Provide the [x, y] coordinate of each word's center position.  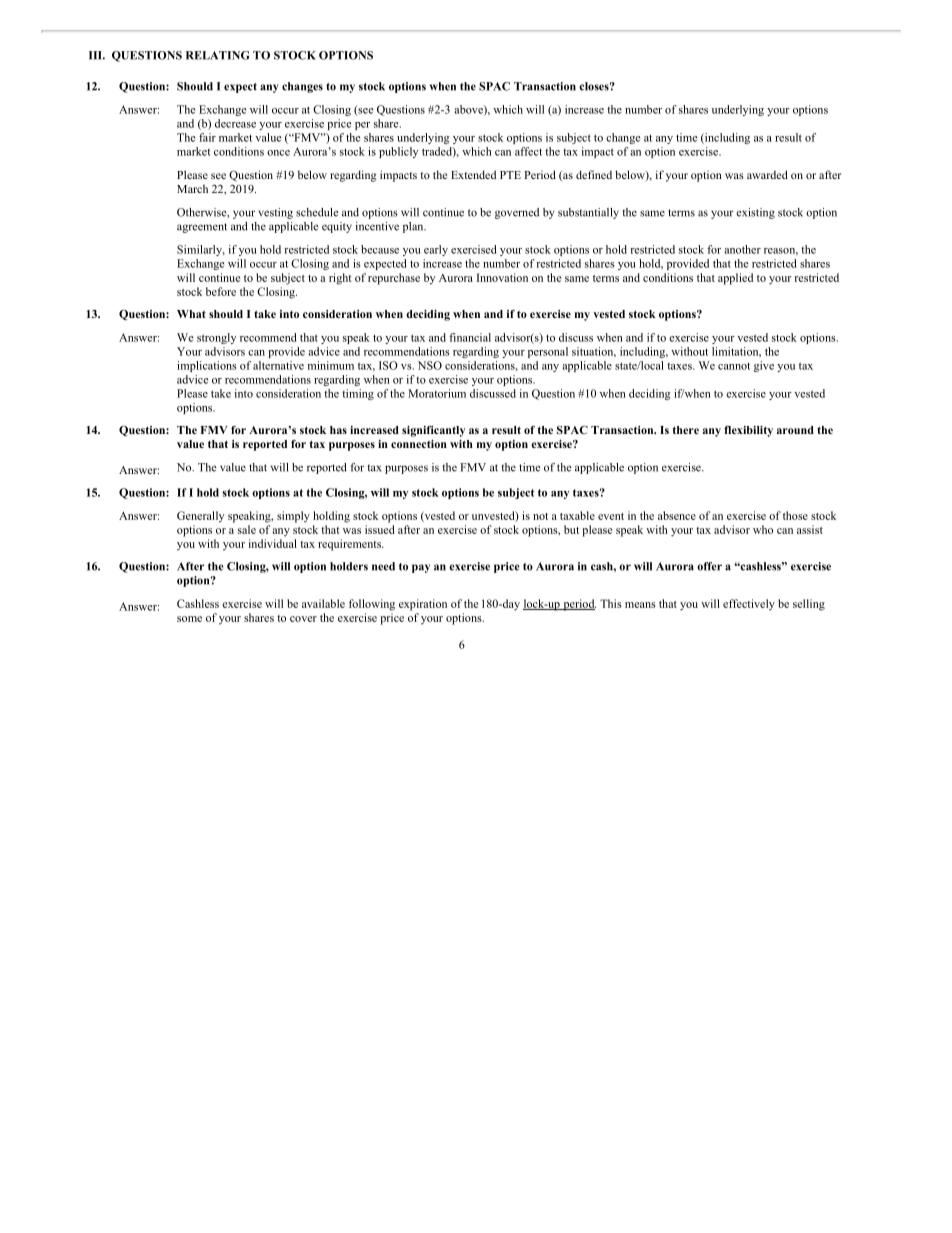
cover [303, 619]
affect [528, 151]
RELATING [217, 55]
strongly [216, 338]
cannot [734, 366]
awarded [767, 174]
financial [470, 337]
